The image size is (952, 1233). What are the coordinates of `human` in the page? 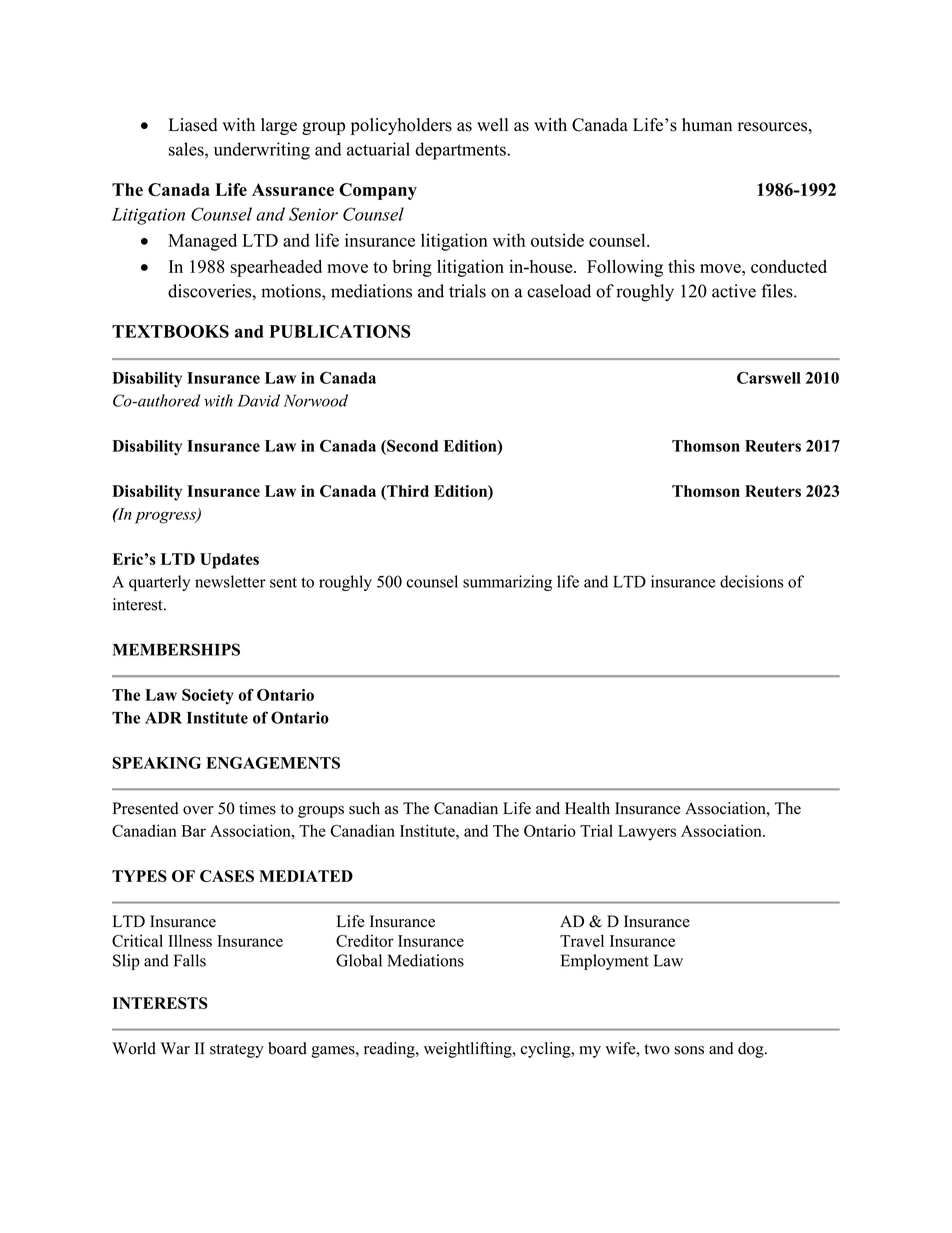 It's located at (707, 125).
